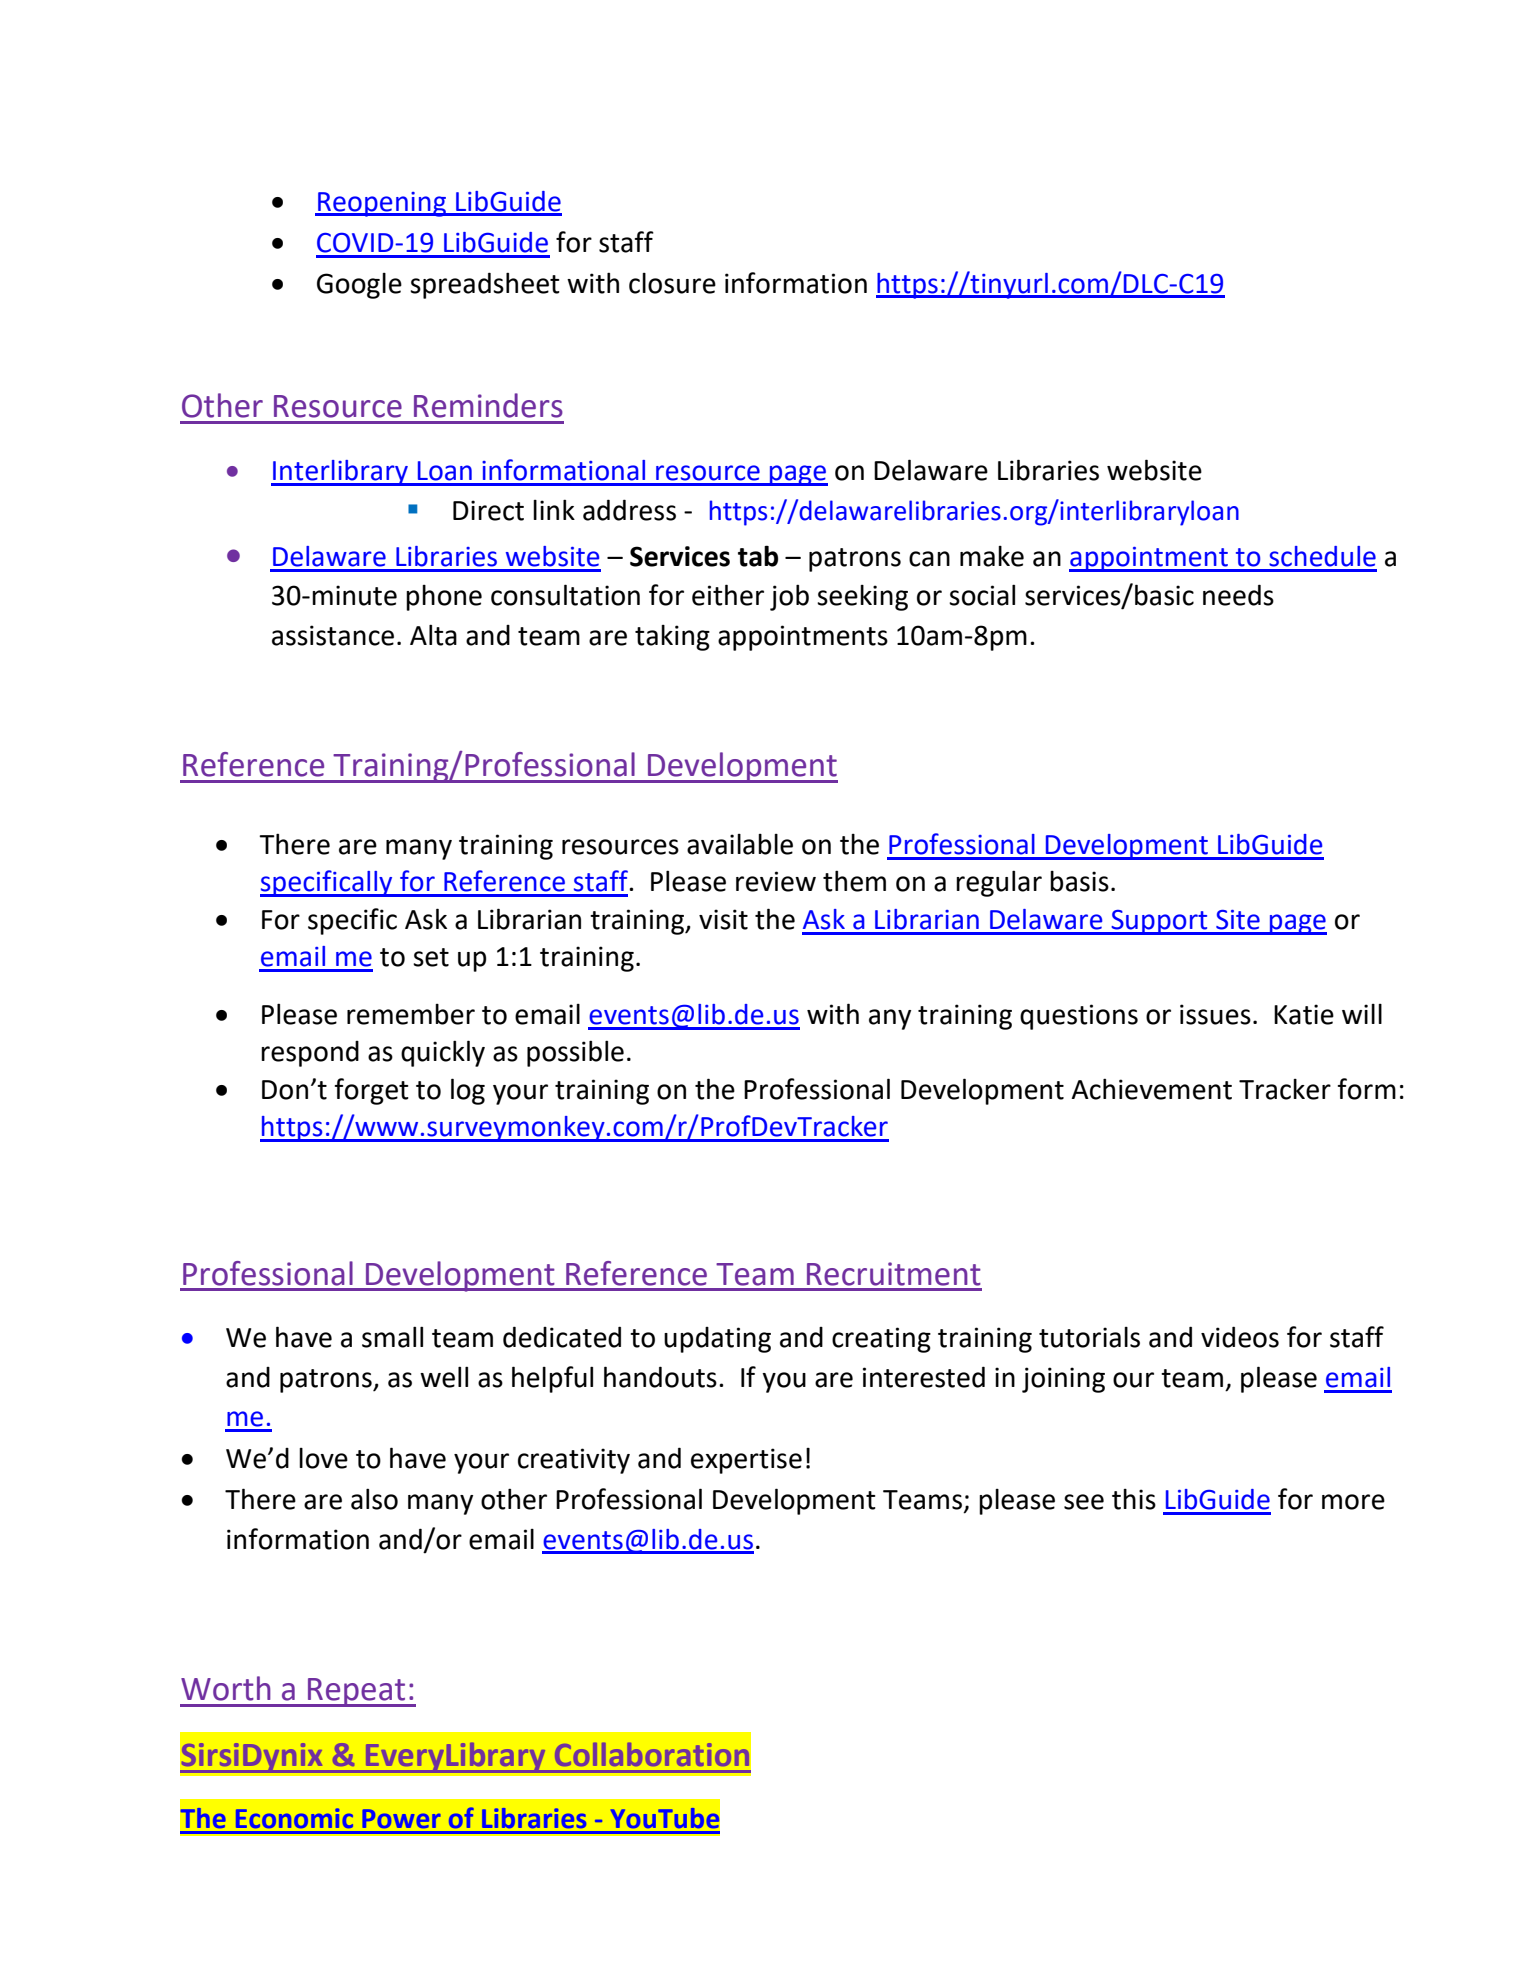 Image resolution: width=1534 pixels, height=1985 pixels. I want to click on closure, so click(672, 283).
